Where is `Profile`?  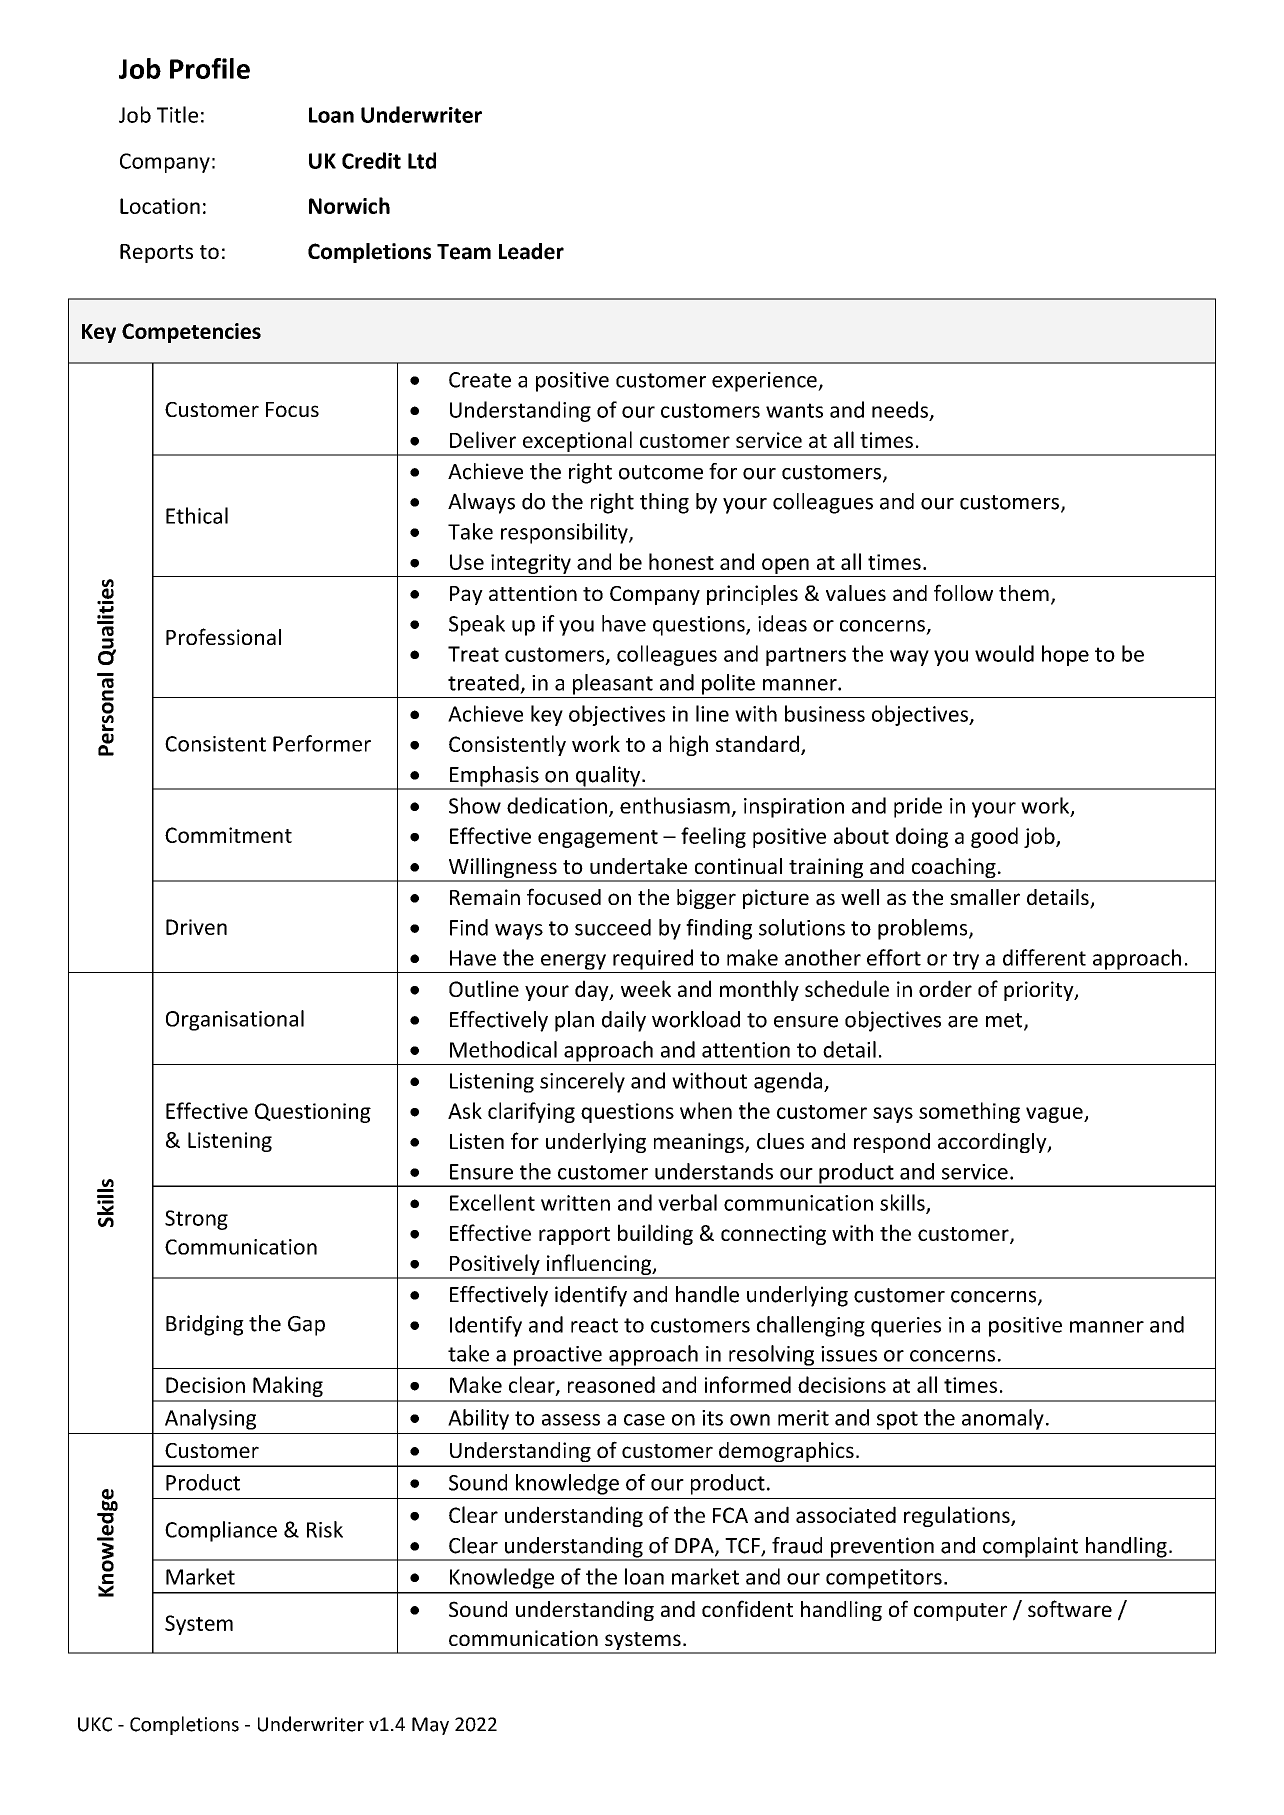
Profile is located at coordinates (210, 68).
